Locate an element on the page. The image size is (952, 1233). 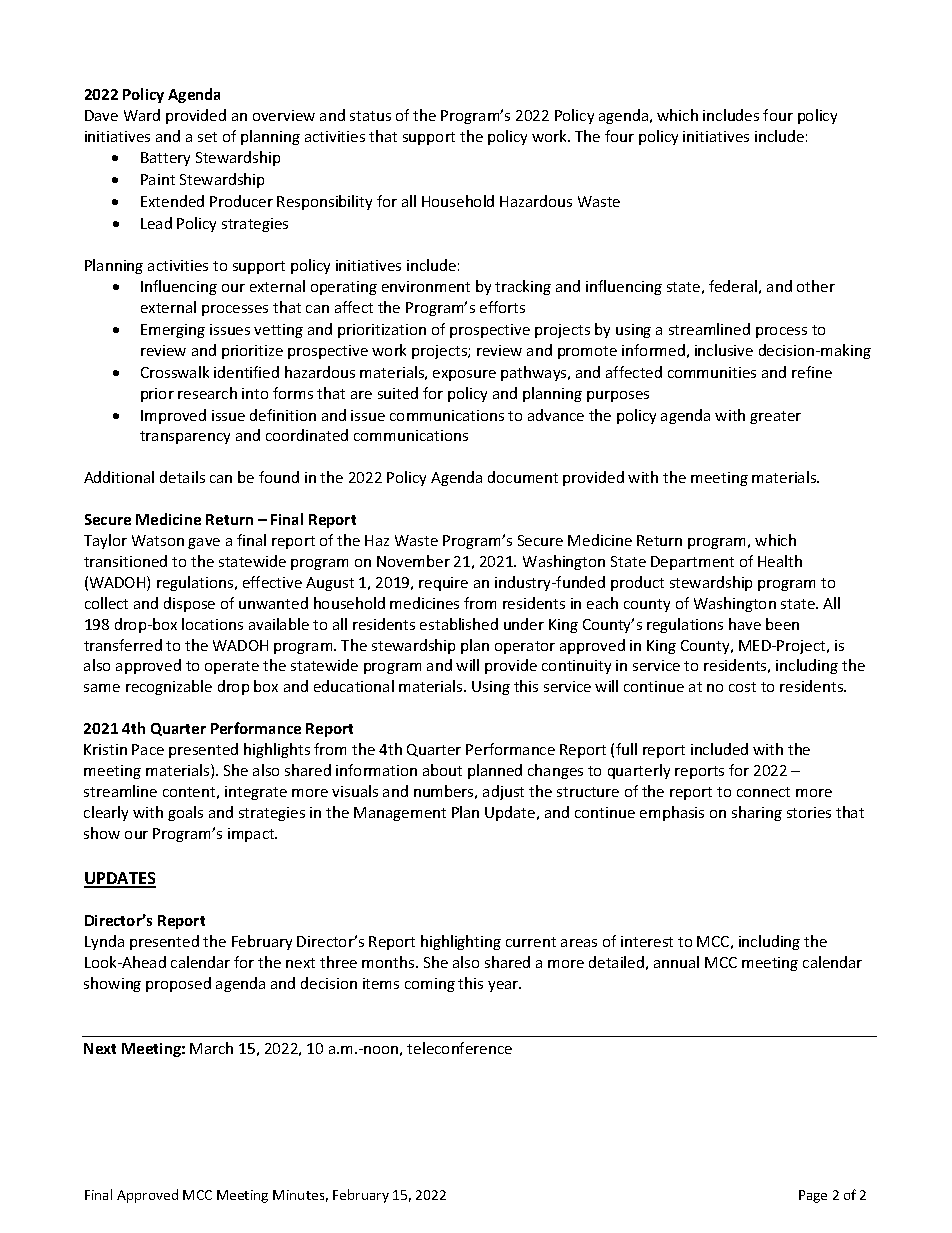
March is located at coordinates (211, 1048).
